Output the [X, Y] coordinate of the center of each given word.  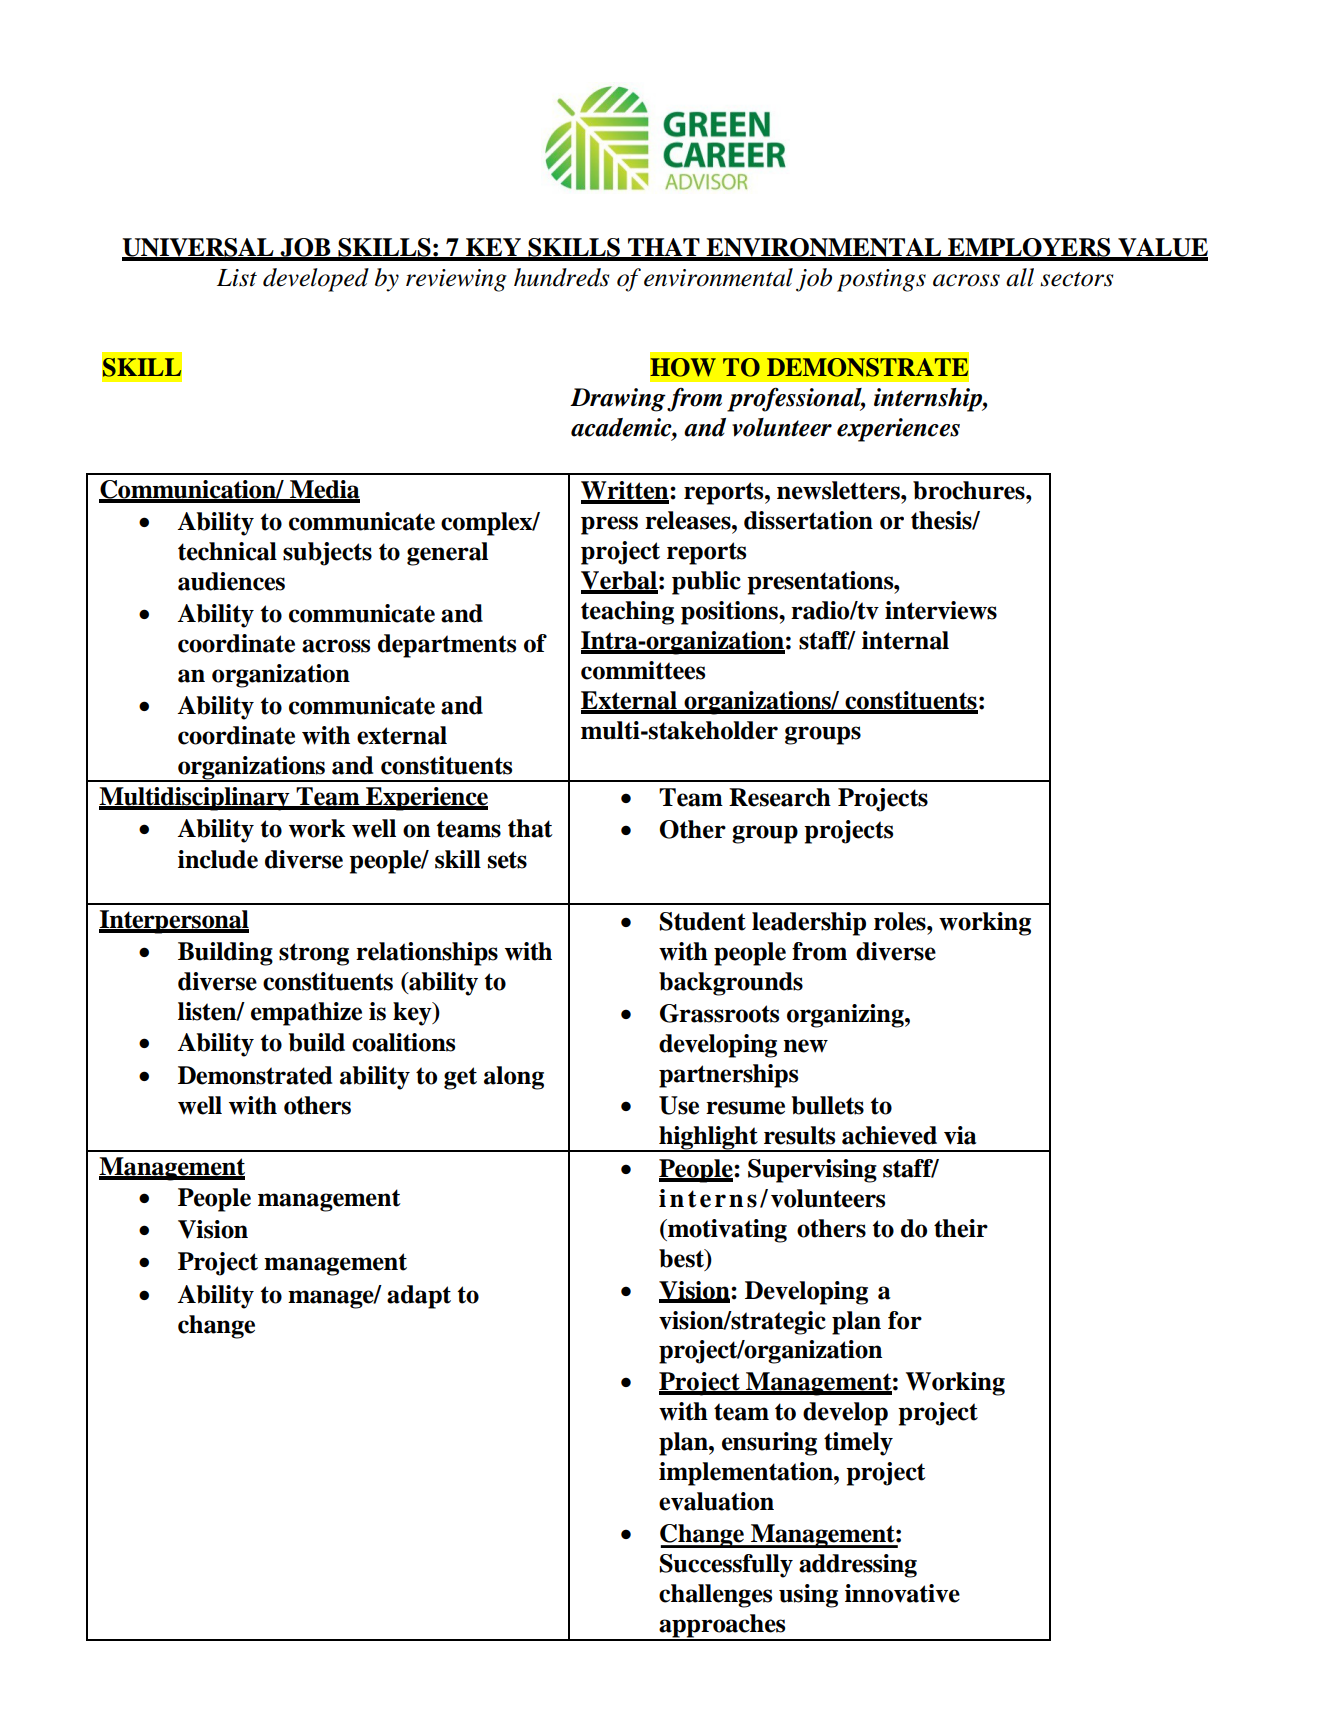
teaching [627, 613]
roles [901, 921]
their [961, 1228]
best [683, 1259]
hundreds [561, 277]
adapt [419, 1297]
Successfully [726, 1566]
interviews [941, 610]
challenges [715, 1596]
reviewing [456, 280]
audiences [231, 581]
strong [314, 954]
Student [702, 921]
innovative [902, 1593]
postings [881, 280]
